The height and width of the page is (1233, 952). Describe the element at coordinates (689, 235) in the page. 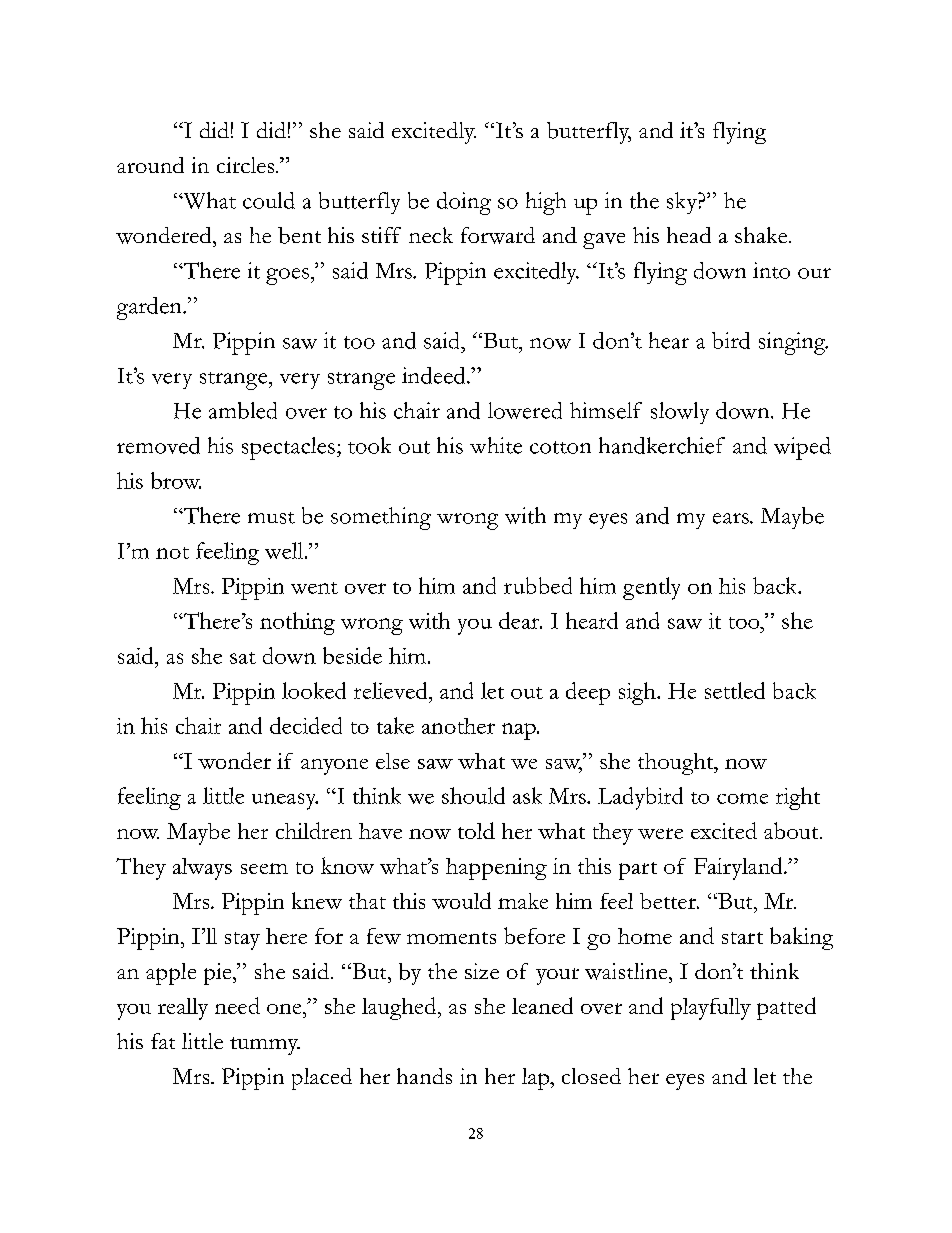

I see `head` at that location.
